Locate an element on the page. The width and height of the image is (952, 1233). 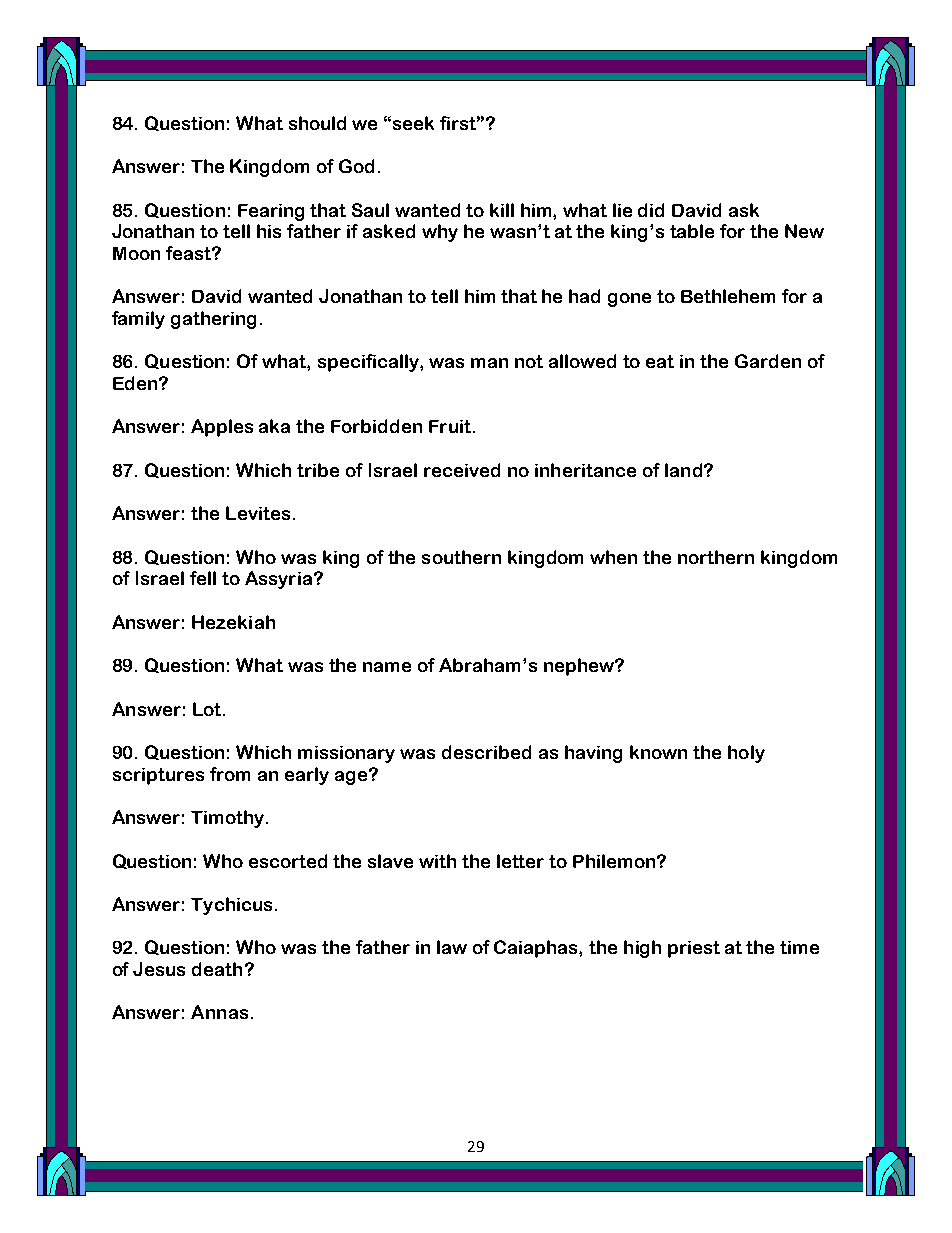
should is located at coordinates (317, 123).
